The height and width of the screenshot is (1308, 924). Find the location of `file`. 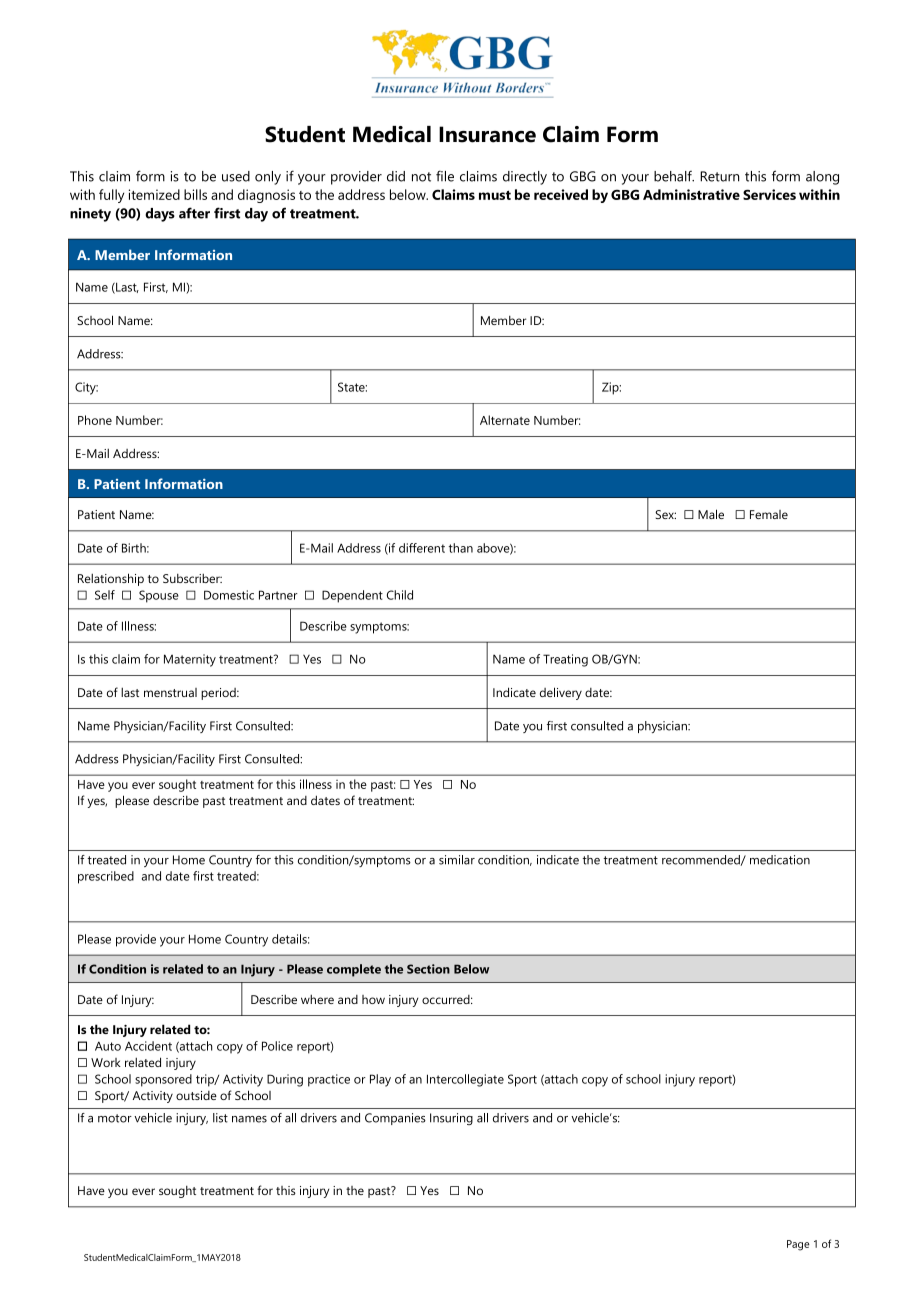

file is located at coordinates (445, 176).
